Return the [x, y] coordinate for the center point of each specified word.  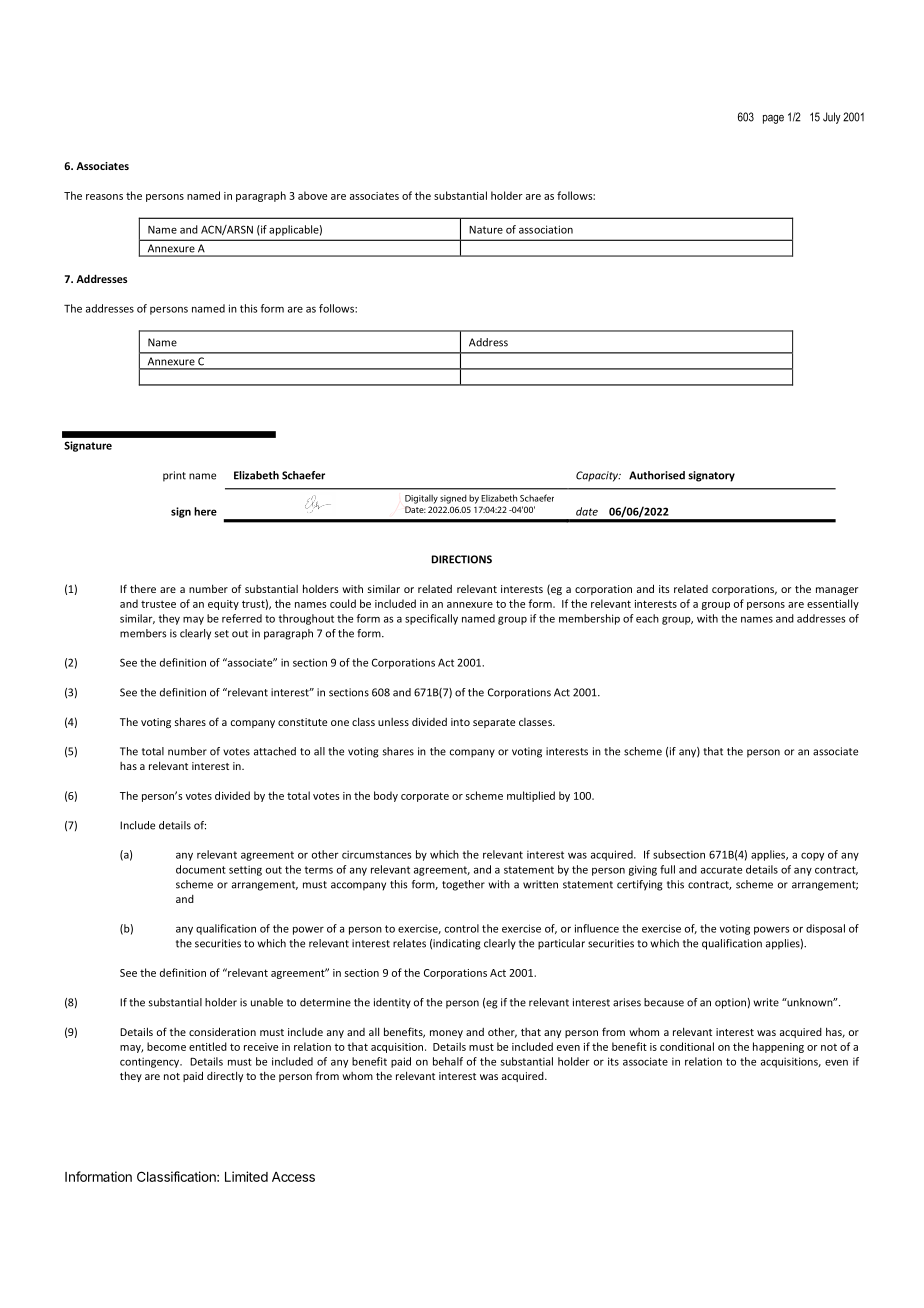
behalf [448, 1061]
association [546, 229]
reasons [104, 197]
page [773, 119]
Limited [246, 1176]
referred [242, 618]
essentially [833, 604]
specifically [431, 619]
